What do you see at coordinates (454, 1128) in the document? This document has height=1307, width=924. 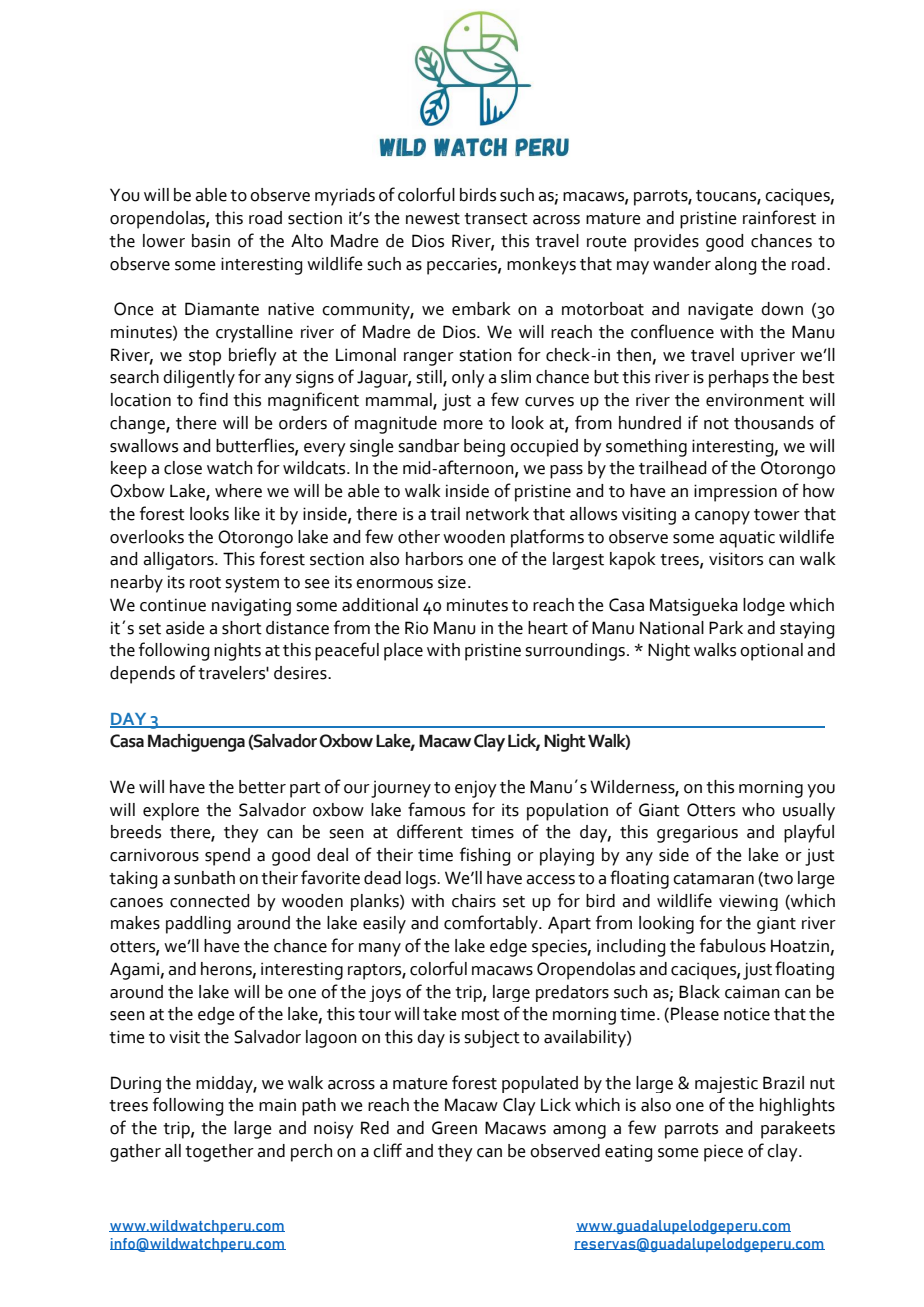 I see `Green` at bounding box center [454, 1128].
